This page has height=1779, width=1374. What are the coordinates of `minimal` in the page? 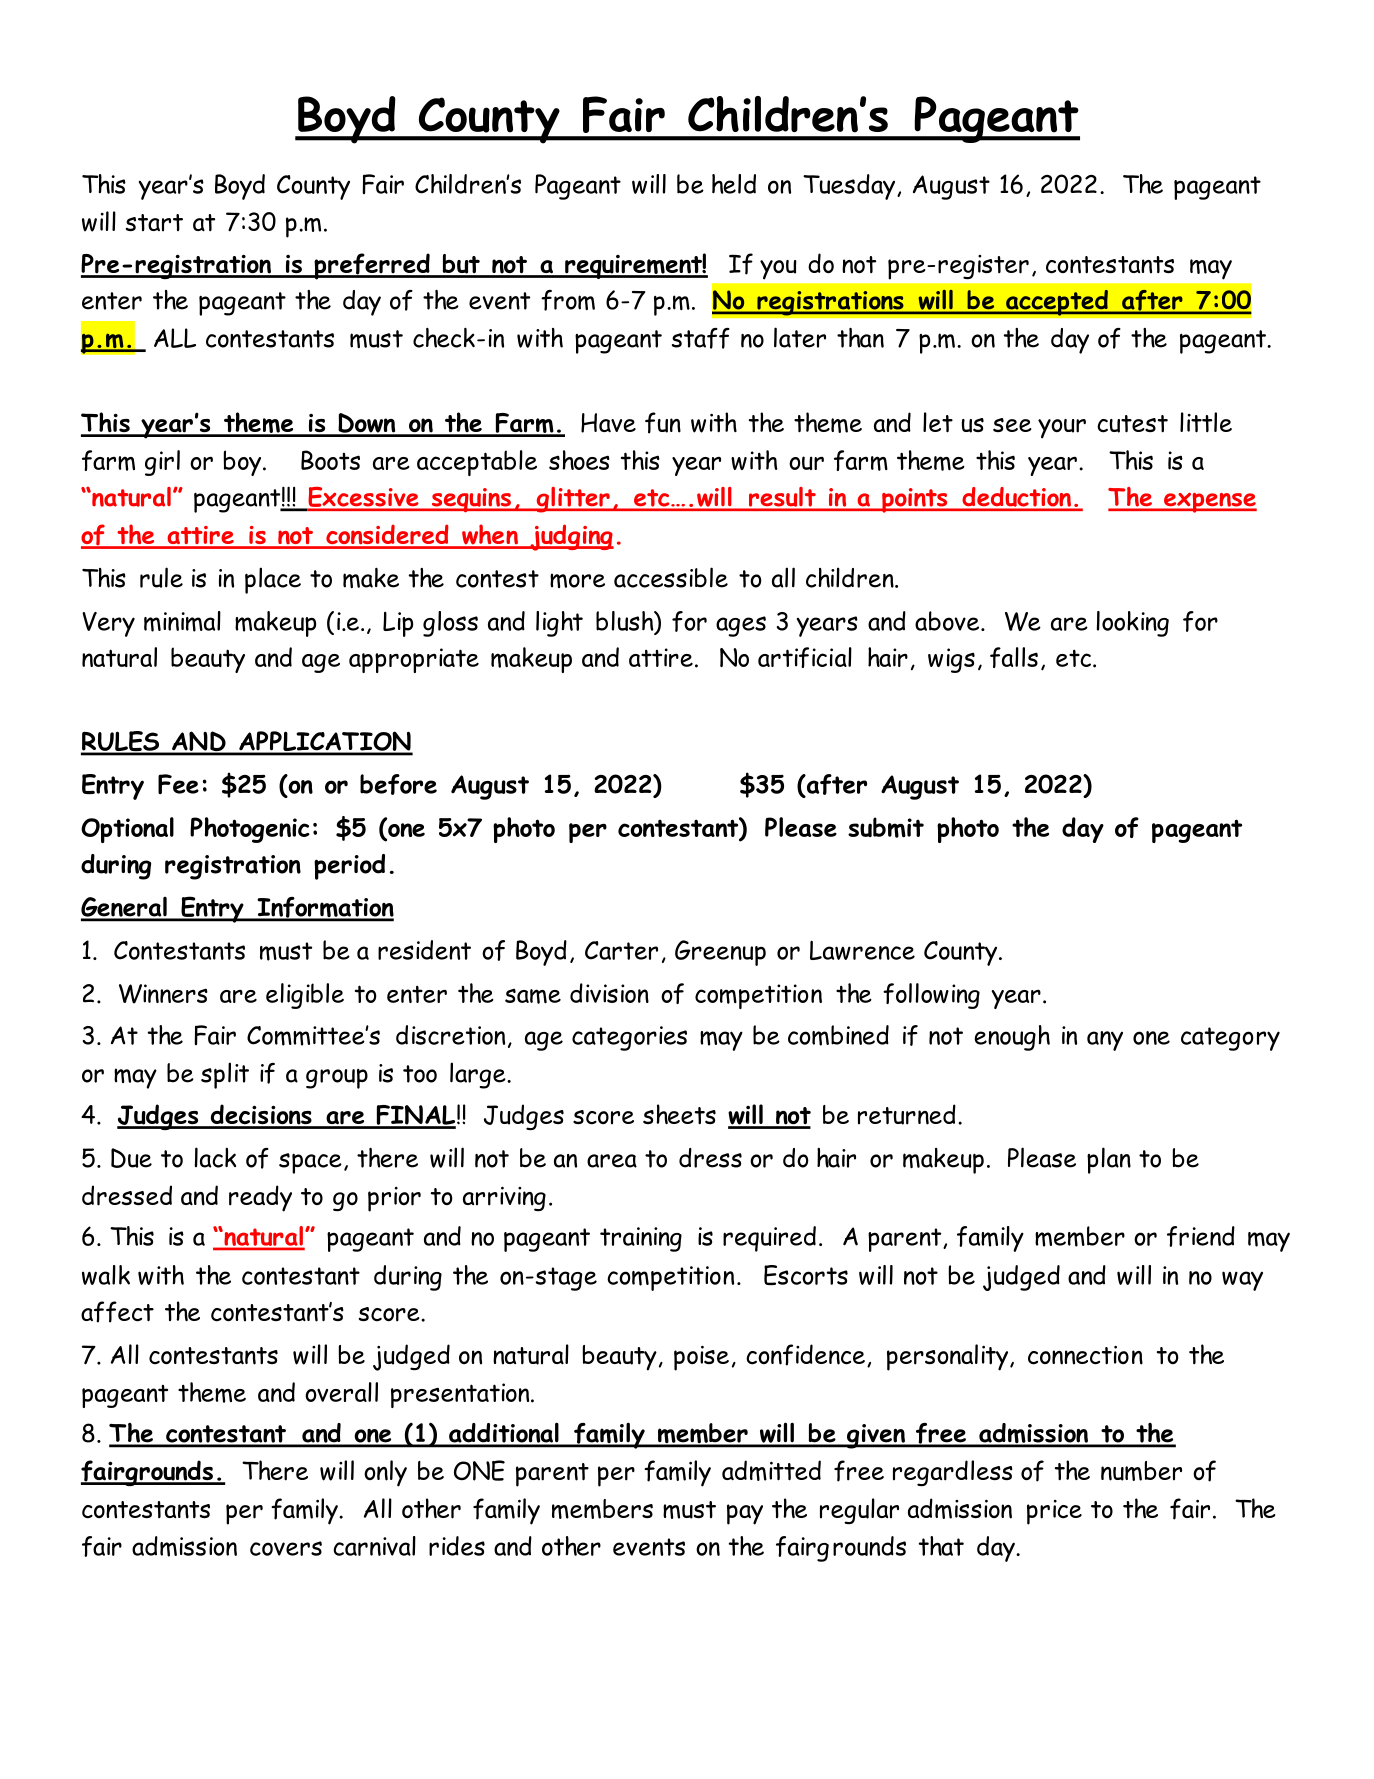 It's located at (182, 621).
